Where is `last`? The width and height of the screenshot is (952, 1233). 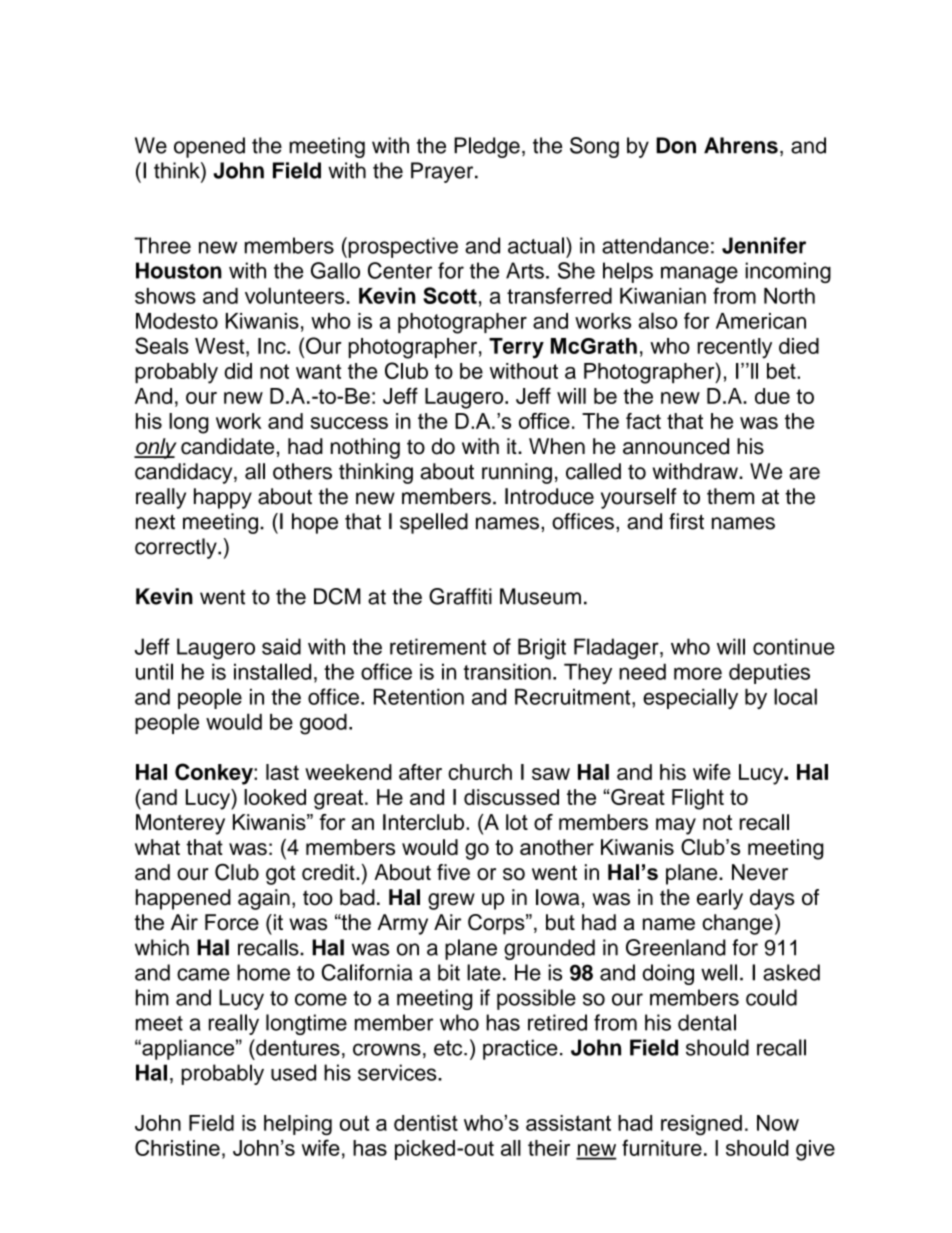
last is located at coordinates (282, 772).
